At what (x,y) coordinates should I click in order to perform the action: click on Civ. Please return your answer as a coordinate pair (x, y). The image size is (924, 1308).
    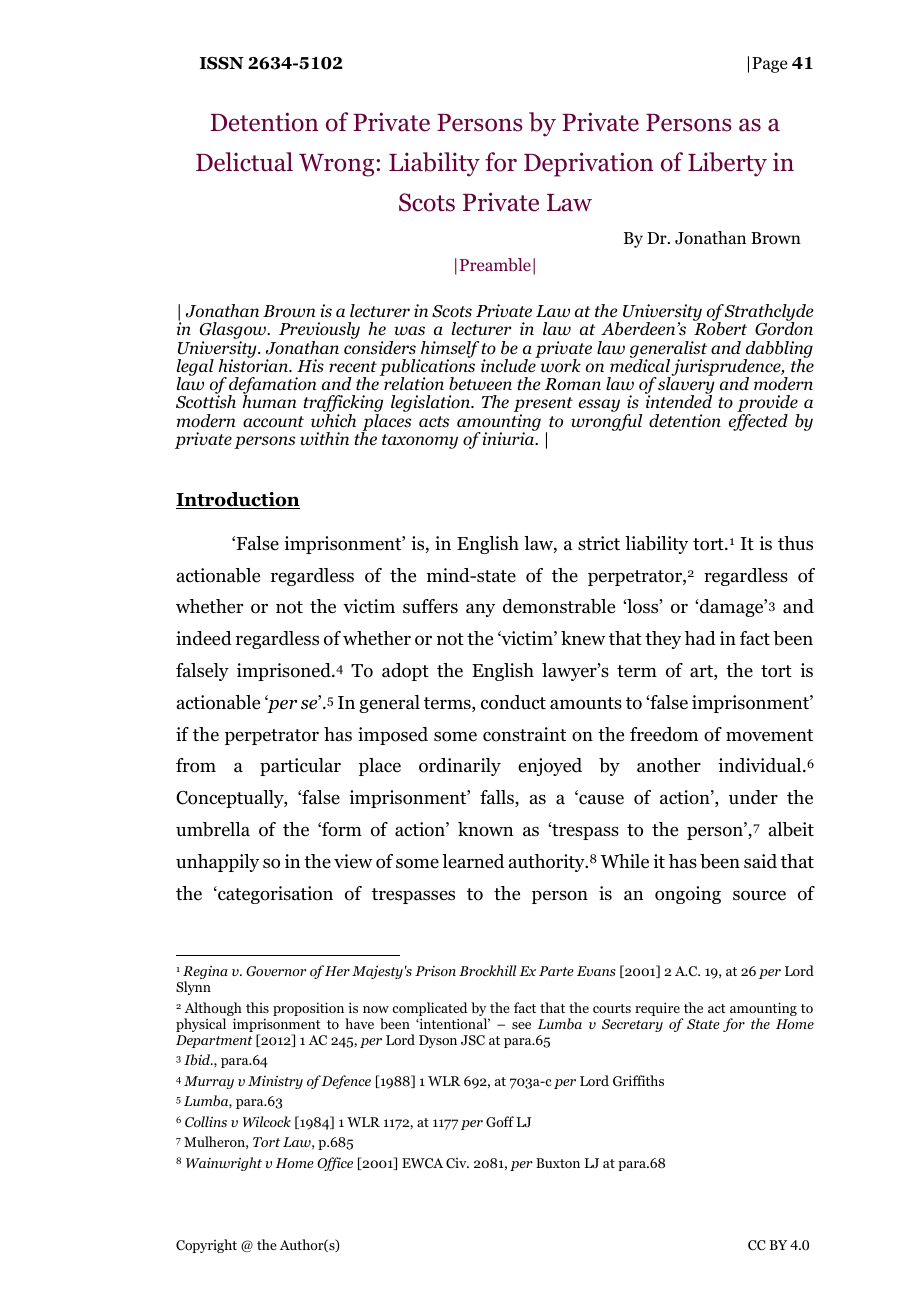
    Looking at the image, I should click on (457, 1163).
